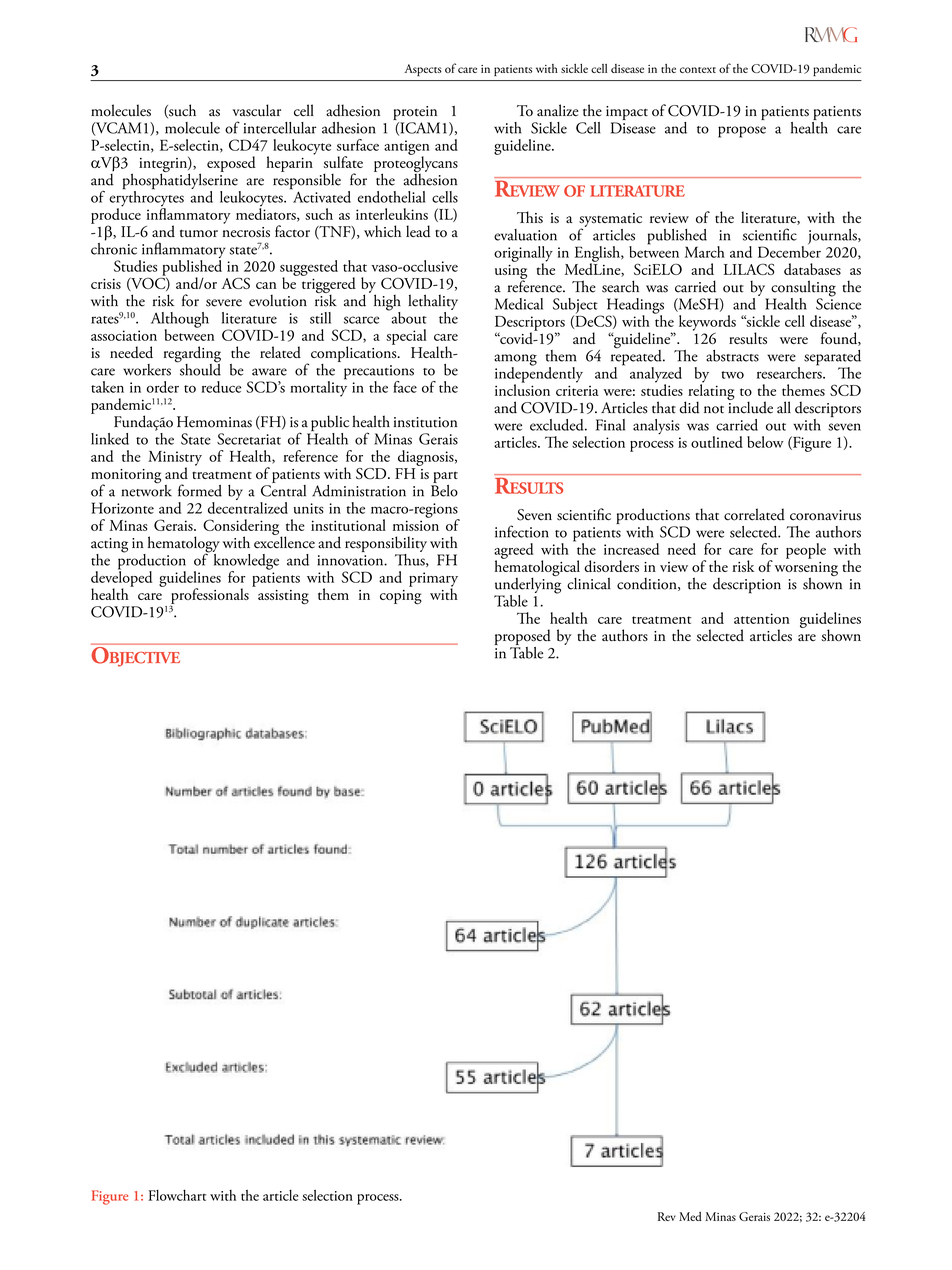 The height and width of the screenshot is (1270, 952). What do you see at coordinates (717, 442) in the screenshot?
I see `outlined` at bounding box center [717, 442].
